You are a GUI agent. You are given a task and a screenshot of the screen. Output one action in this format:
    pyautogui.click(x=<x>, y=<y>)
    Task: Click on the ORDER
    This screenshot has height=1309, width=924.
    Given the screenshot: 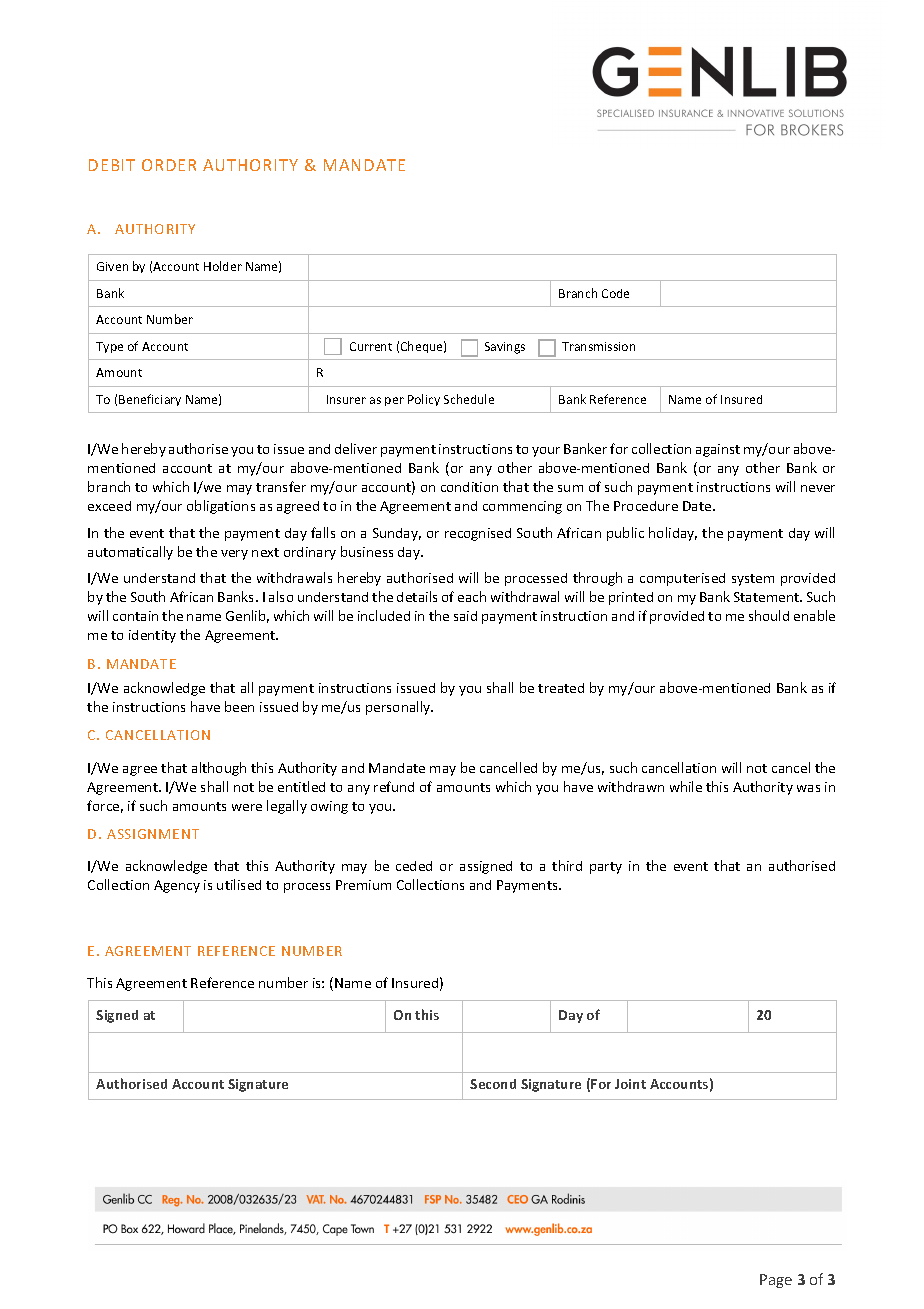 What is the action you would take?
    pyautogui.click(x=169, y=165)
